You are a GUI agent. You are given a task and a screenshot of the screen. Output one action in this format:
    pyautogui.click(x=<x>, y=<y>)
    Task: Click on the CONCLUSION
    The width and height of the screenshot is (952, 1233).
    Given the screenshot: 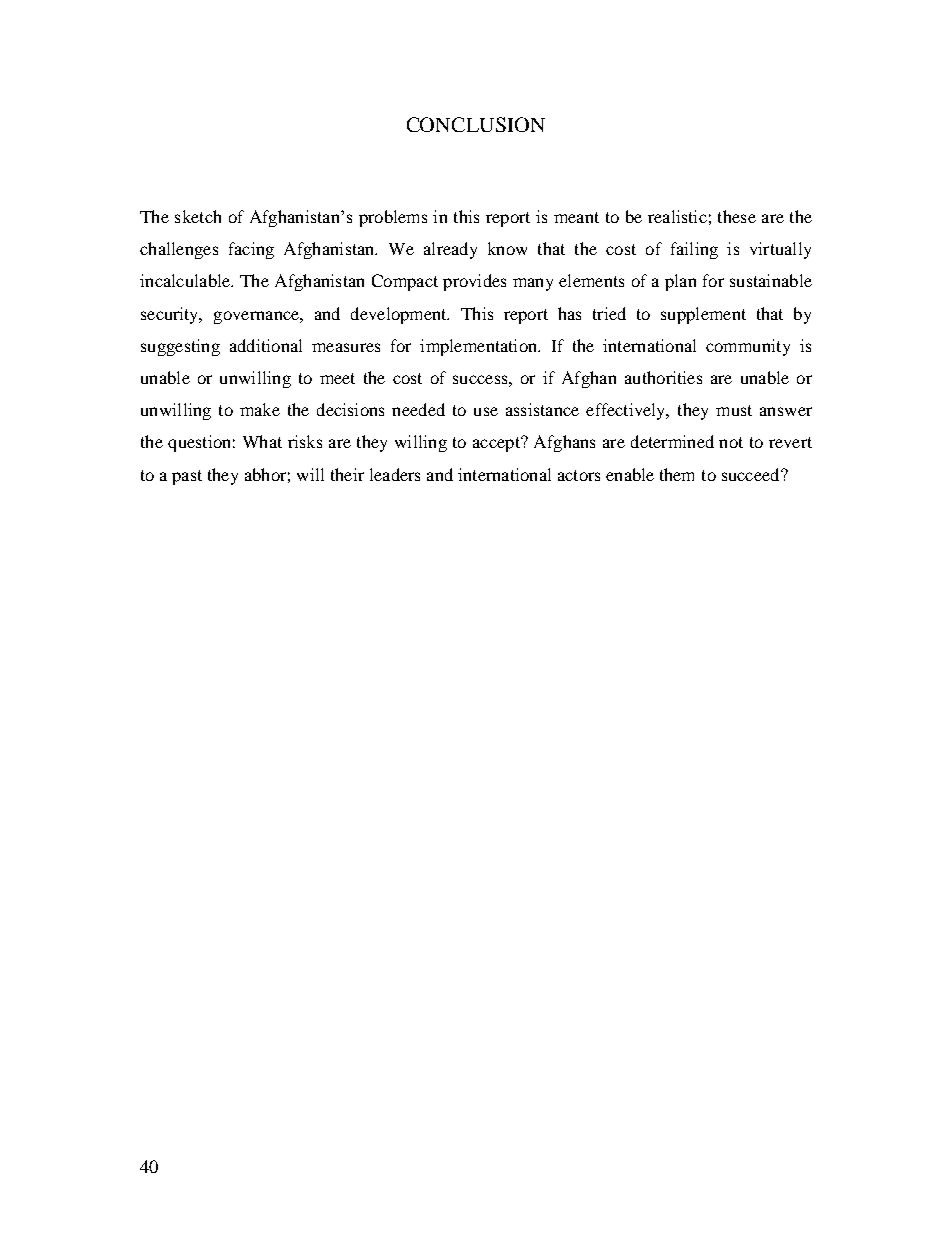 What is the action you would take?
    pyautogui.click(x=476, y=124)
